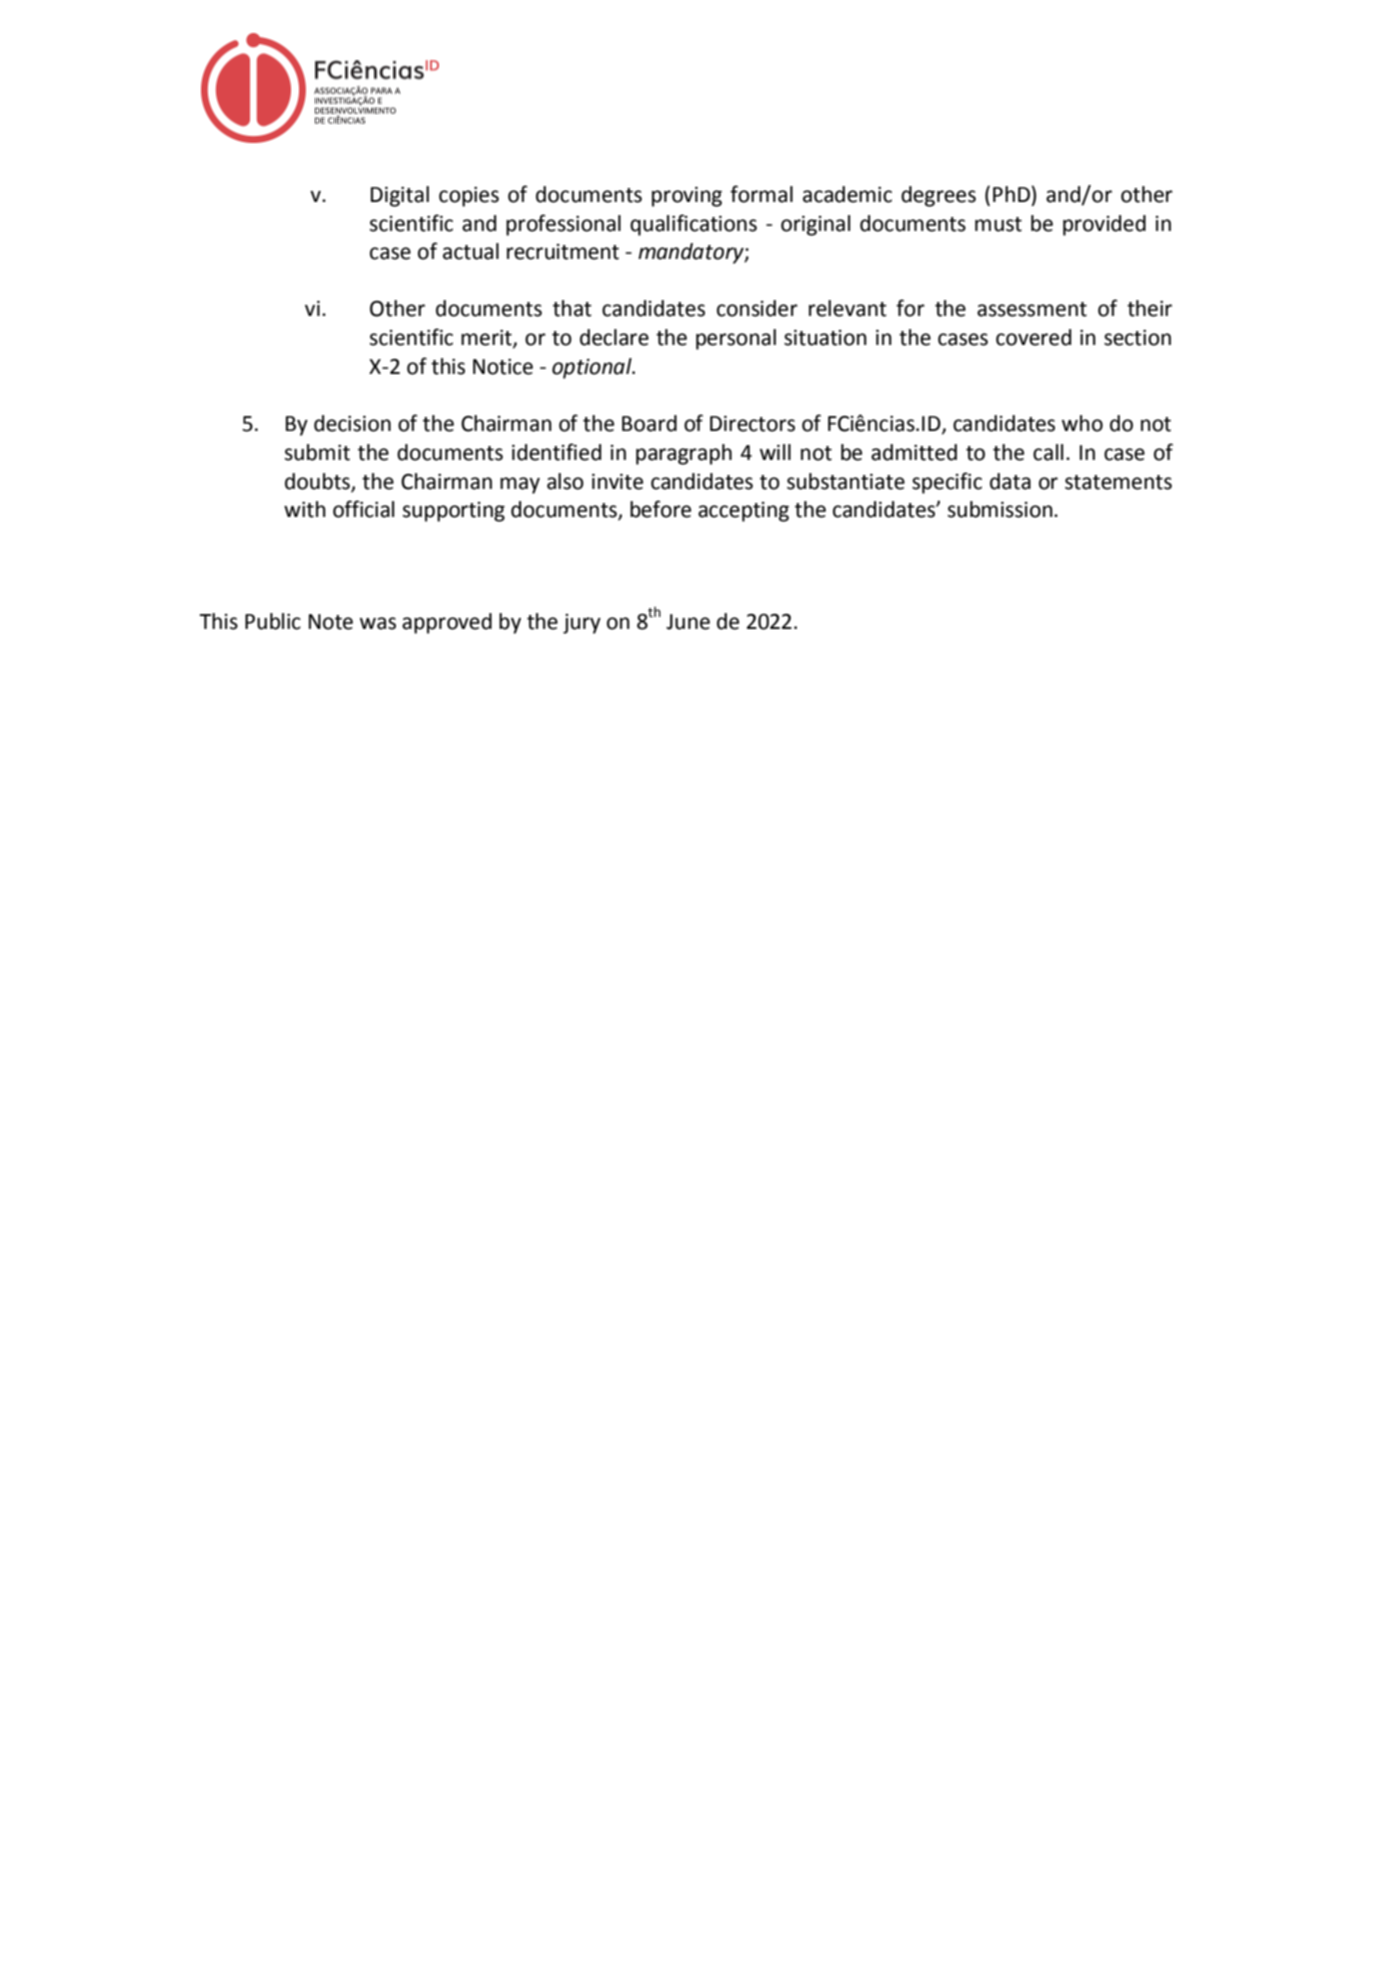 The height and width of the image is (1981, 1400). Describe the element at coordinates (687, 197) in the image. I see `proving` at that location.
